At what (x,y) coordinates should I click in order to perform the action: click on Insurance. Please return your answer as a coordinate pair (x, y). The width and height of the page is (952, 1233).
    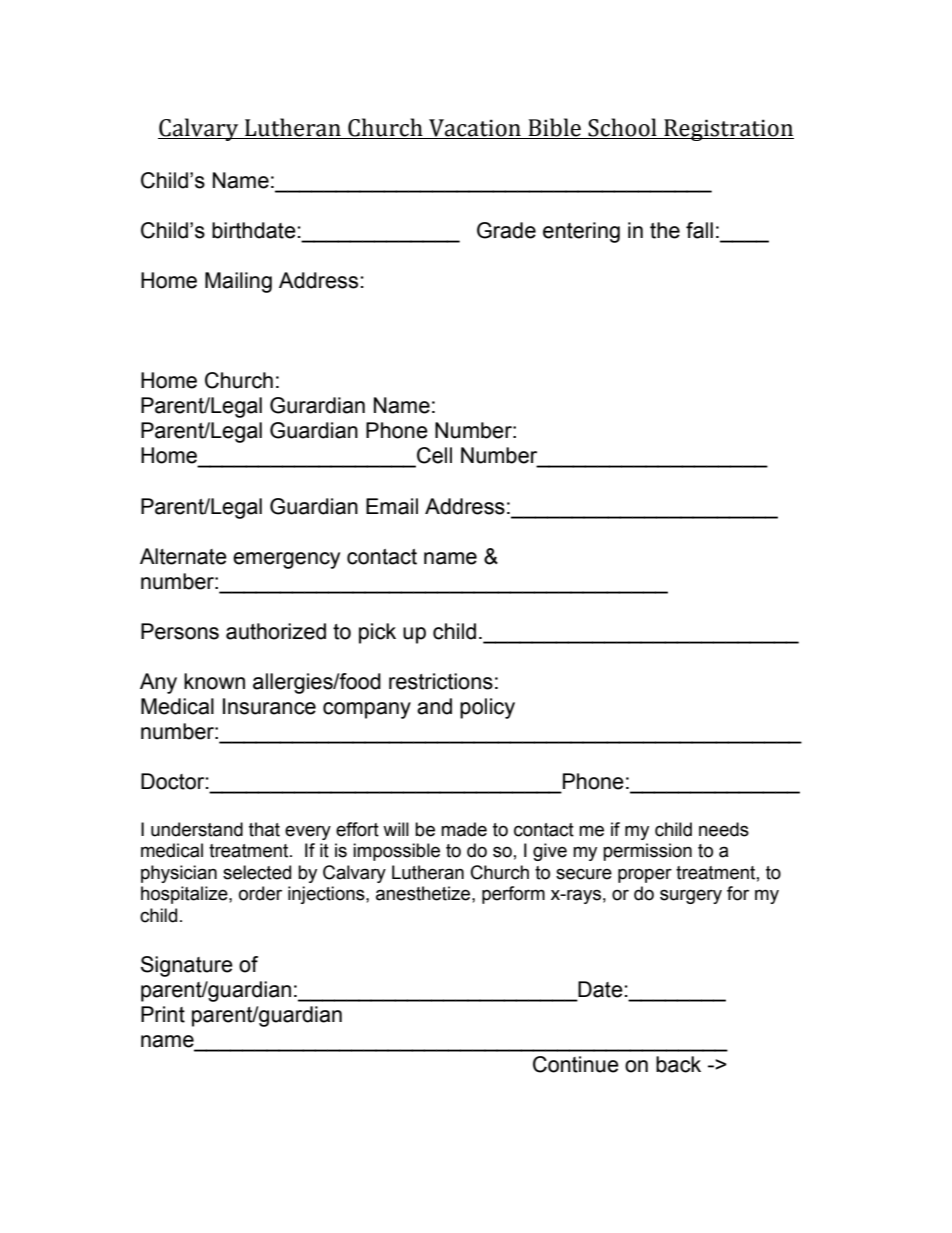
    Looking at the image, I should click on (269, 706).
